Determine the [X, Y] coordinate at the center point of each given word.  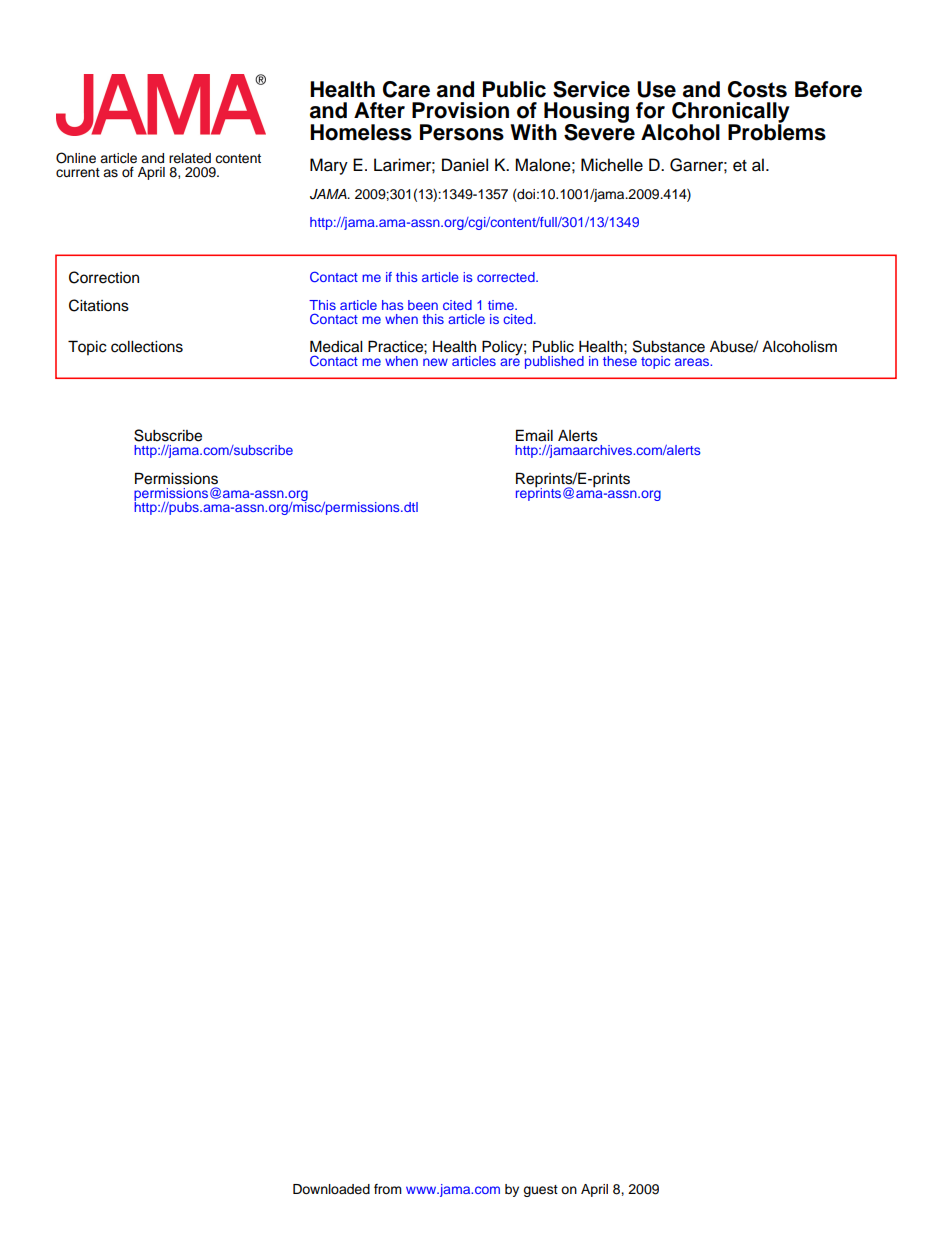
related [190, 158]
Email [534, 435]
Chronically [731, 113]
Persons [462, 132]
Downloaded [331, 1189]
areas [693, 362]
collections [147, 347]
